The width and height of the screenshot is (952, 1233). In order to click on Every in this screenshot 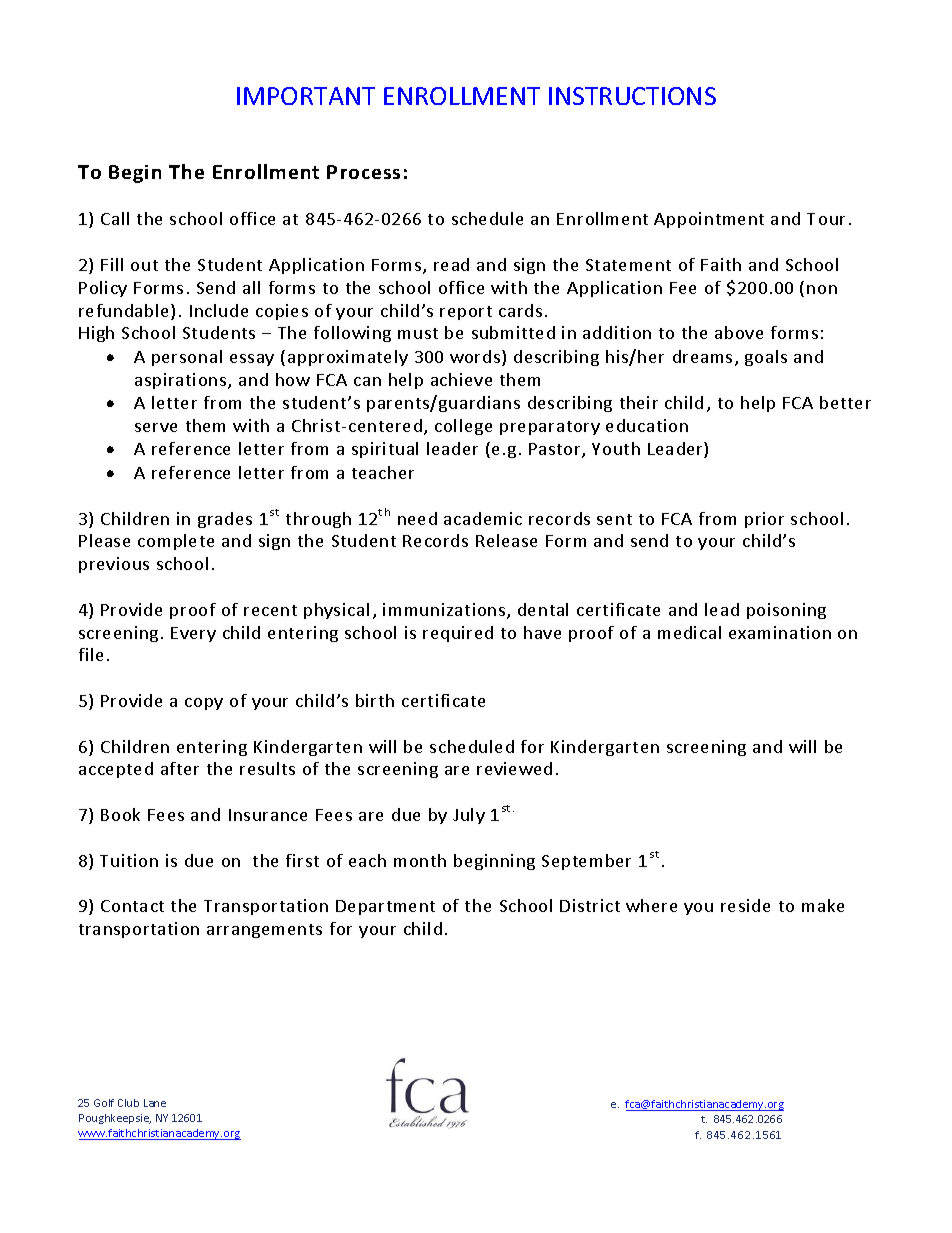, I will do `click(193, 634)`.
